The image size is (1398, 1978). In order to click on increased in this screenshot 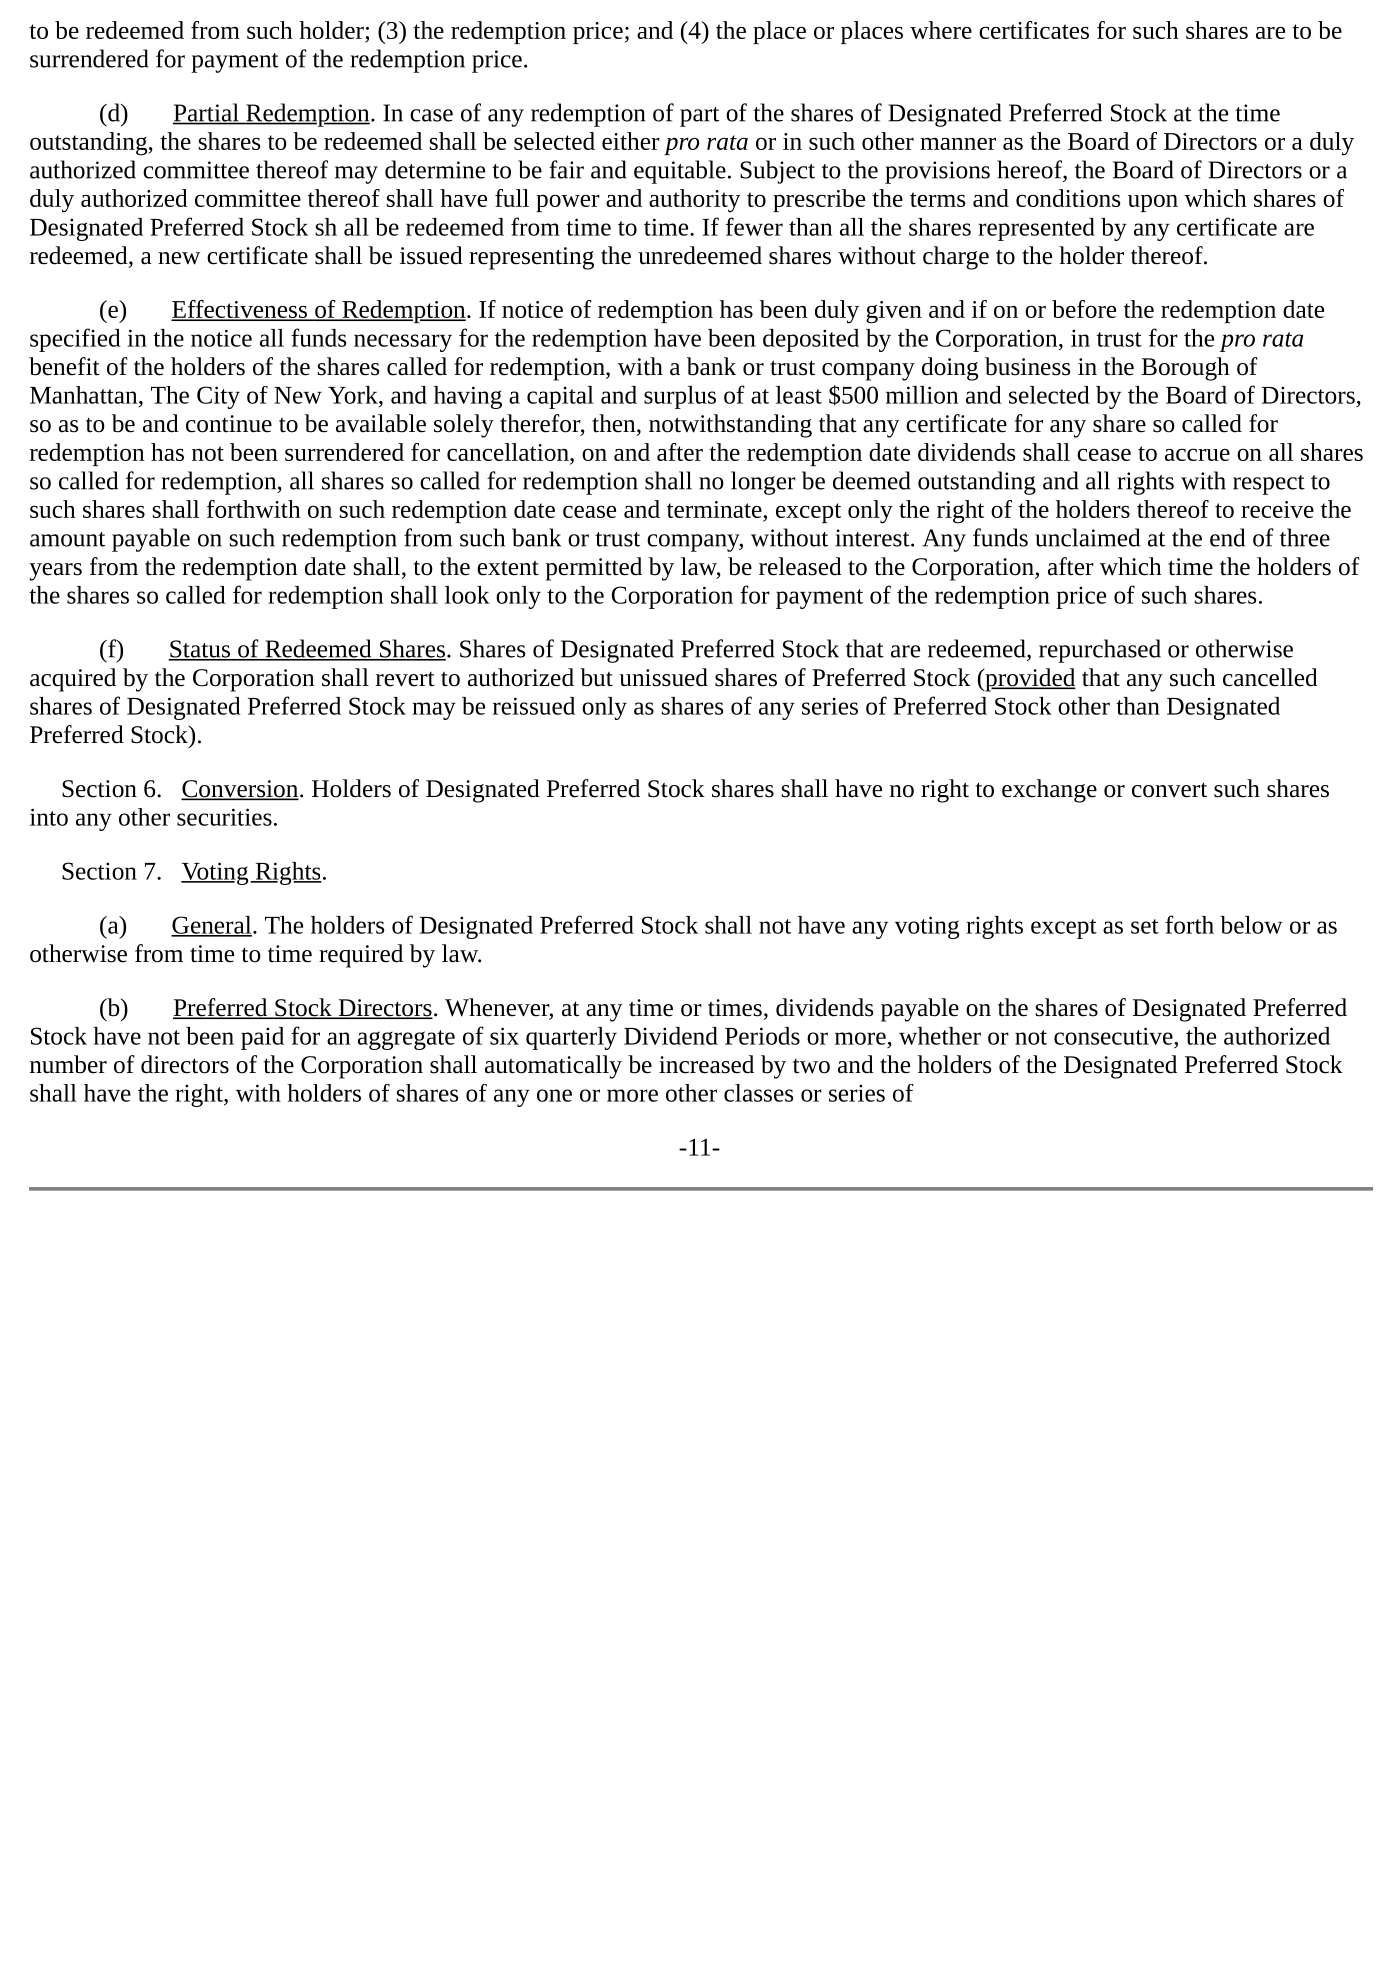, I will do `click(706, 1064)`.
